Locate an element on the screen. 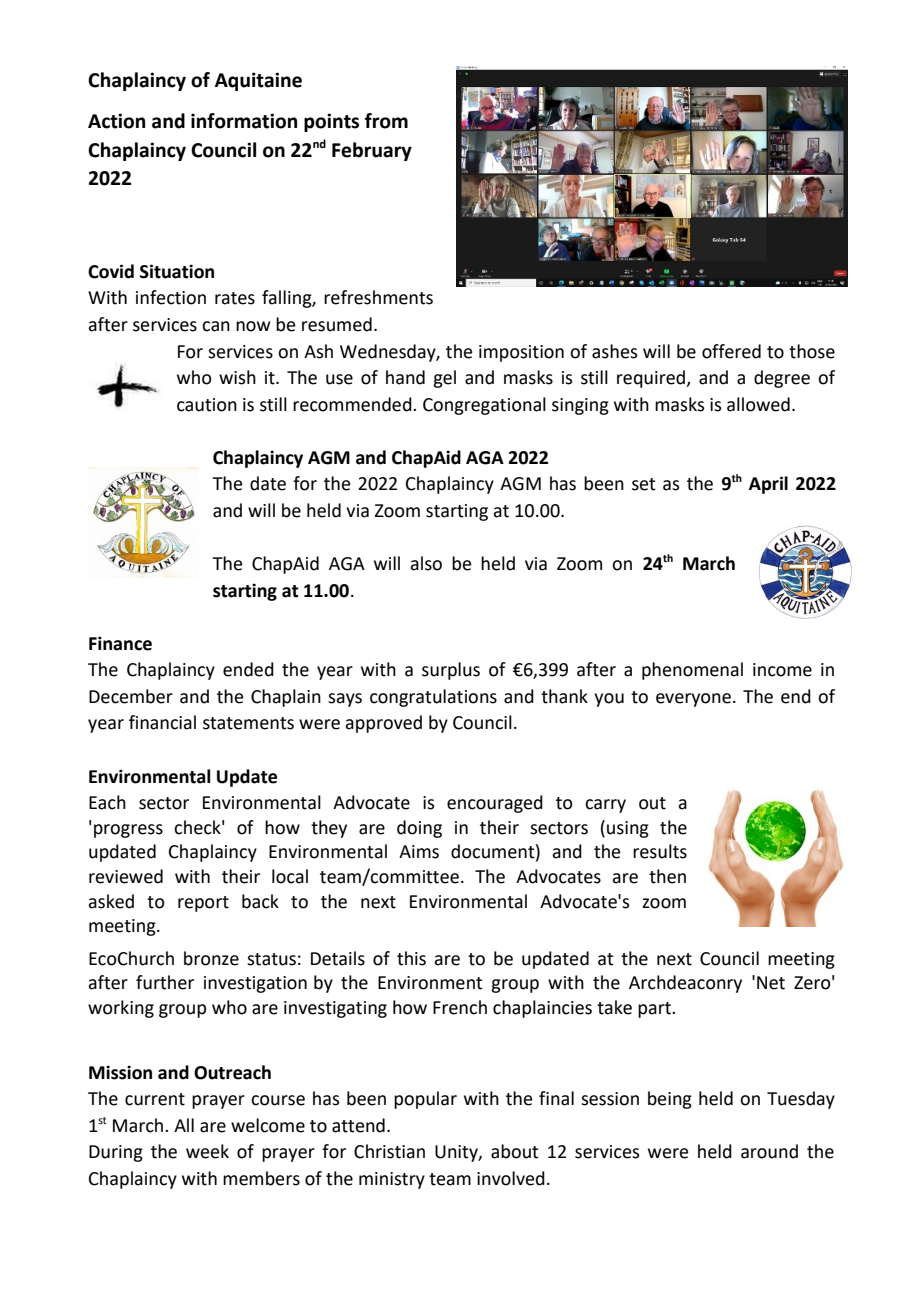 This screenshot has width=924, height=1308. from is located at coordinates (386, 121).
